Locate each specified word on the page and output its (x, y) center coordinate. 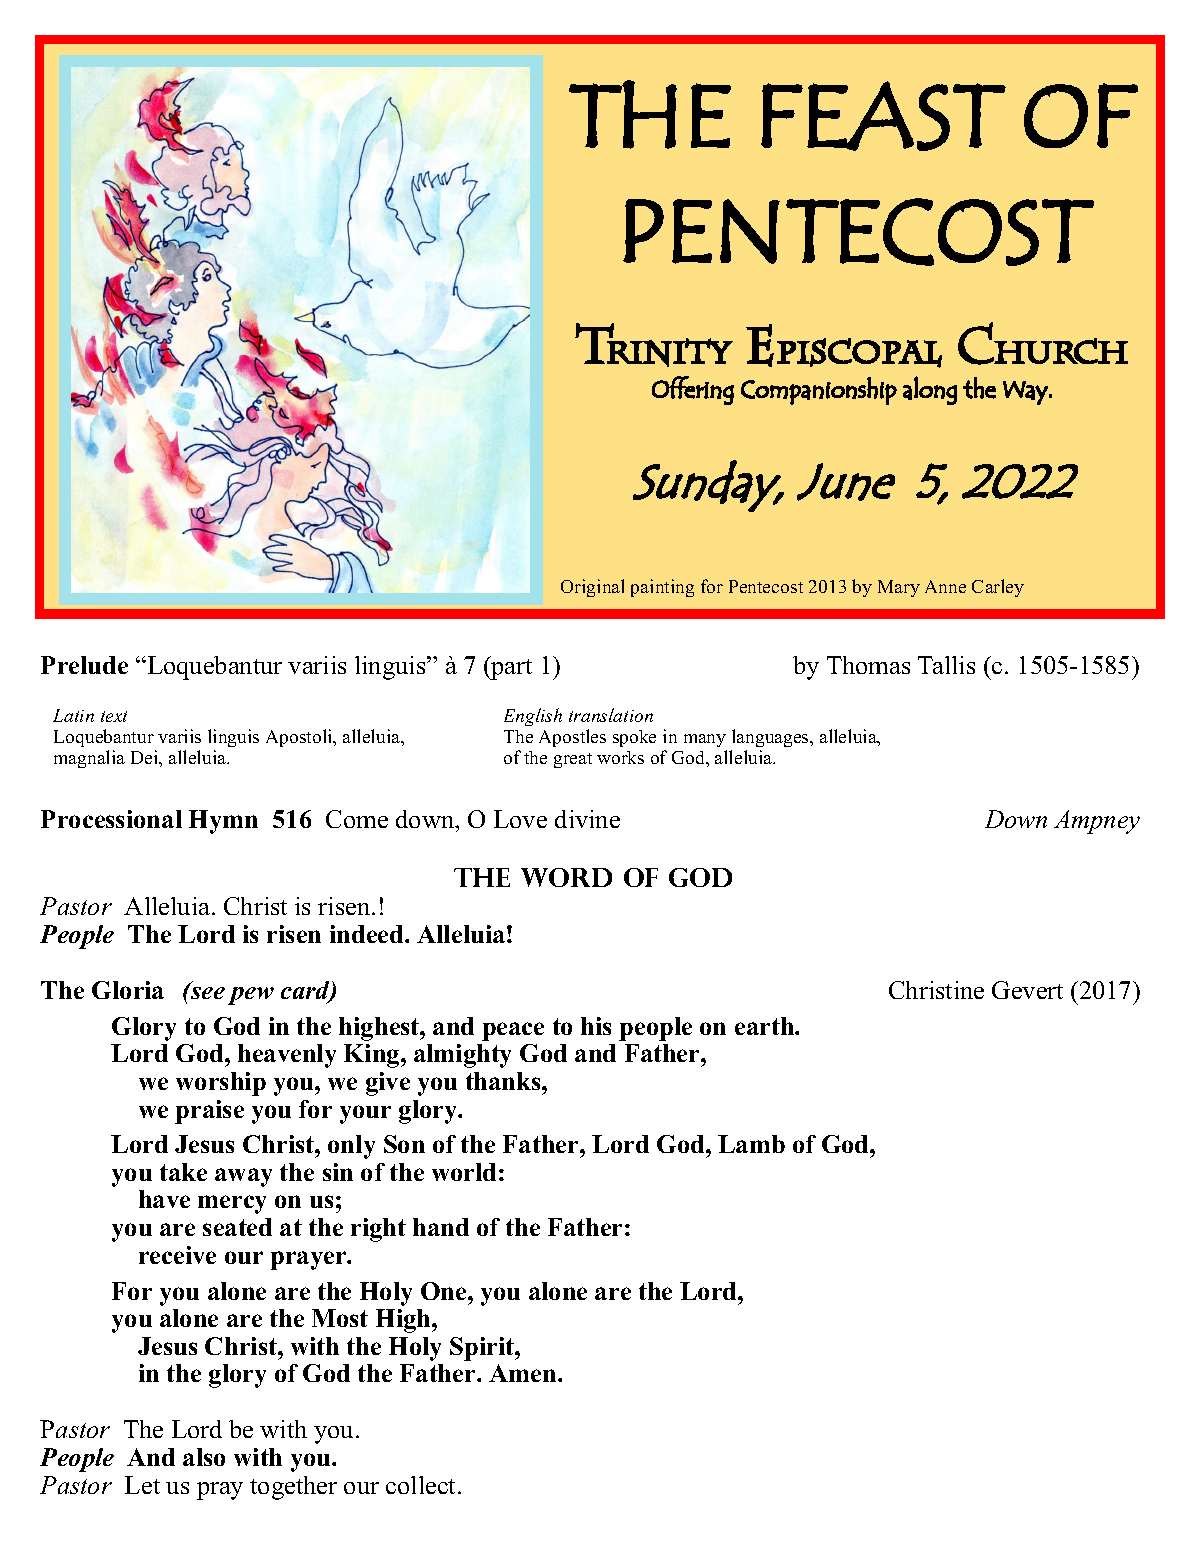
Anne (945, 586)
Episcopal (844, 346)
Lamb (751, 1144)
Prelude (84, 665)
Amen (524, 1373)
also (204, 1457)
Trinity (654, 345)
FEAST (883, 116)
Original (592, 588)
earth (765, 1026)
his (596, 1026)
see (207, 992)
